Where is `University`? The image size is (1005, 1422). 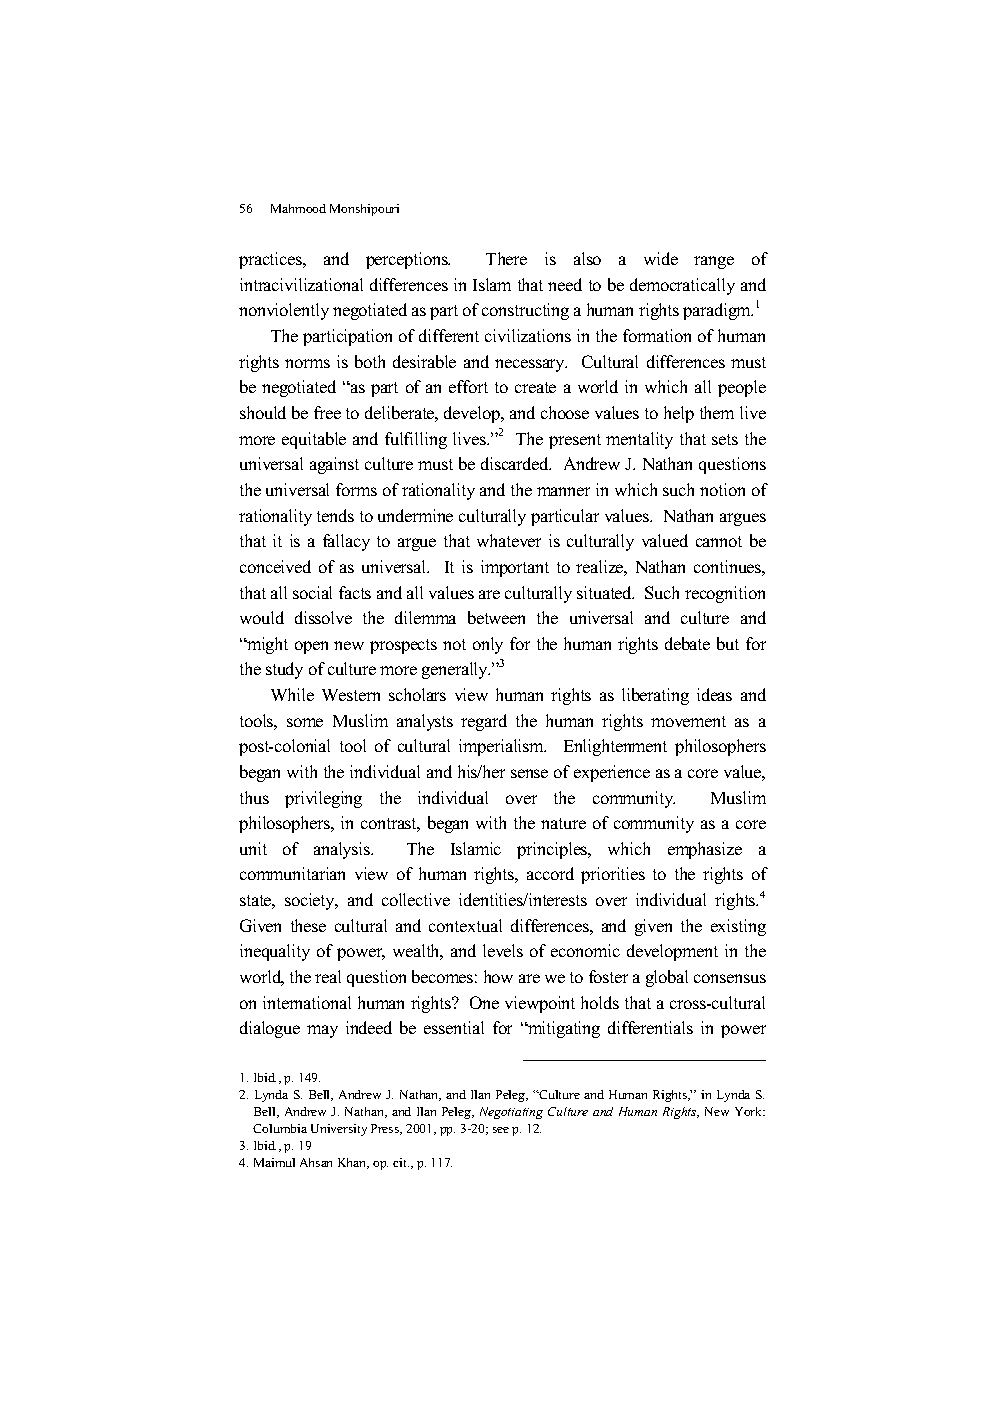
University is located at coordinates (339, 1130).
